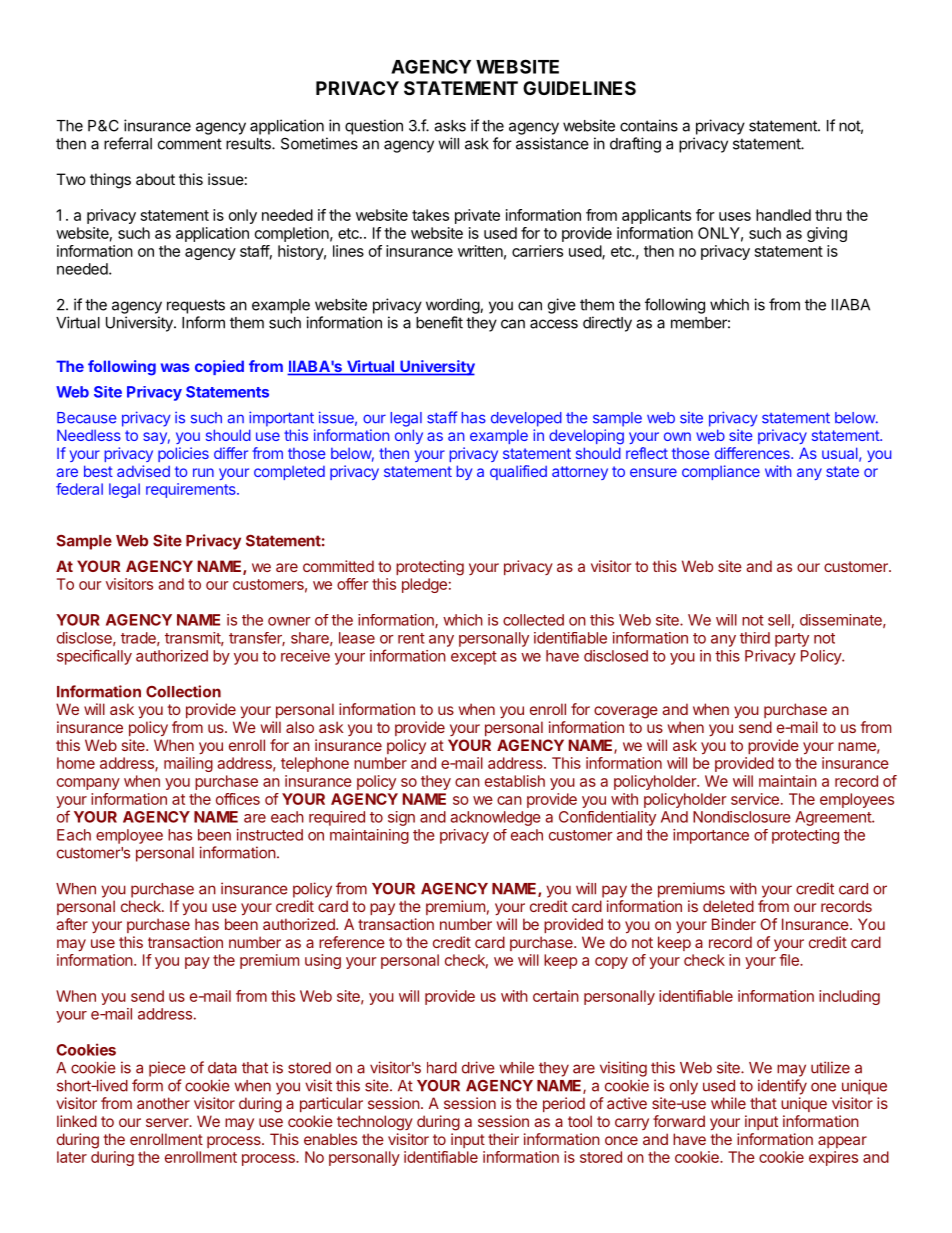 This document has width=952, height=1233. What do you see at coordinates (503, 1139) in the document?
I see `their` at bounding box center [503, 1139].
